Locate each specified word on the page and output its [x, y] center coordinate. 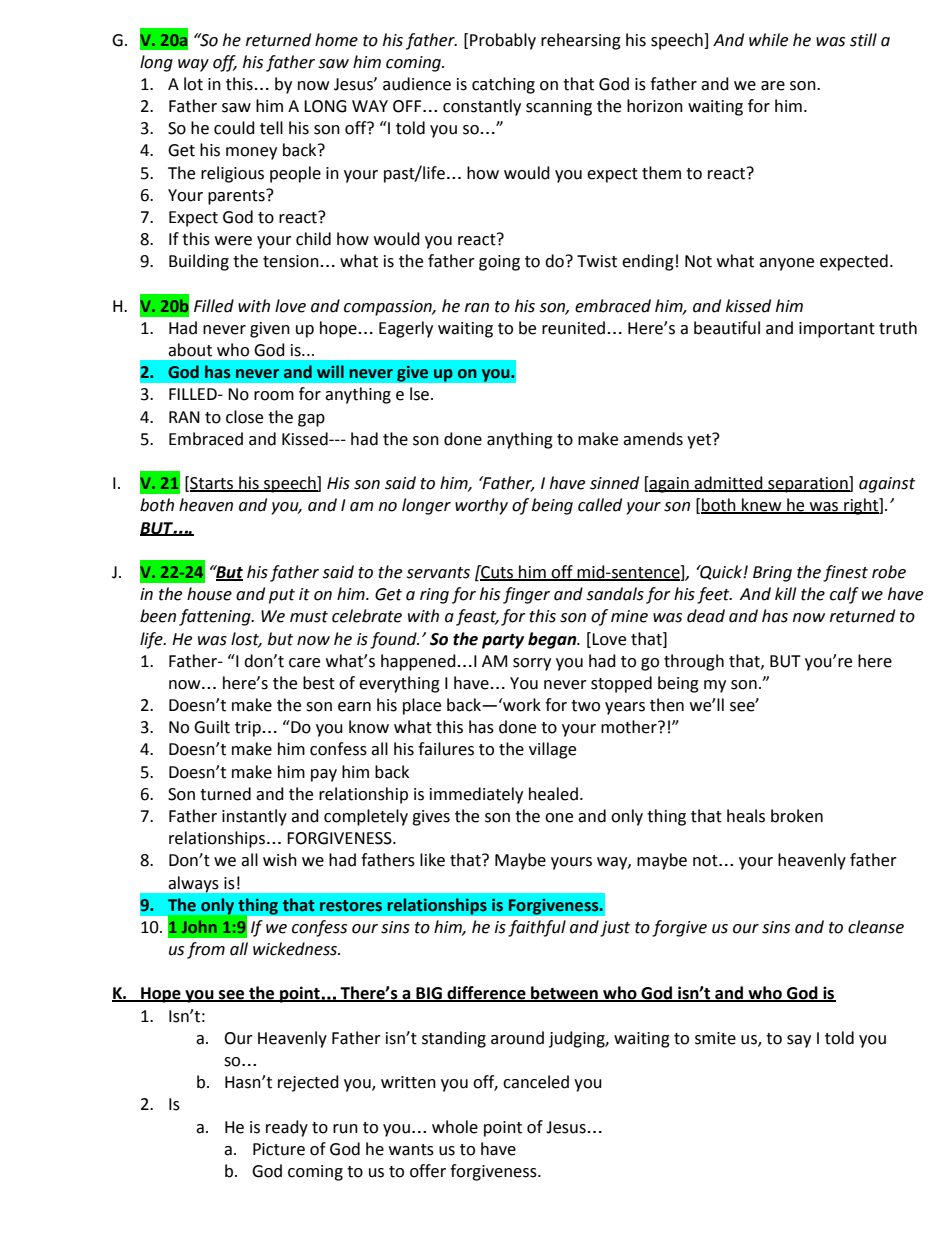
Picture [279, 1149]
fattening [216, 617]
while [768, 40]
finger [526, 595]
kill [785, 593]
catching [503, 85]
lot [193, 84]
